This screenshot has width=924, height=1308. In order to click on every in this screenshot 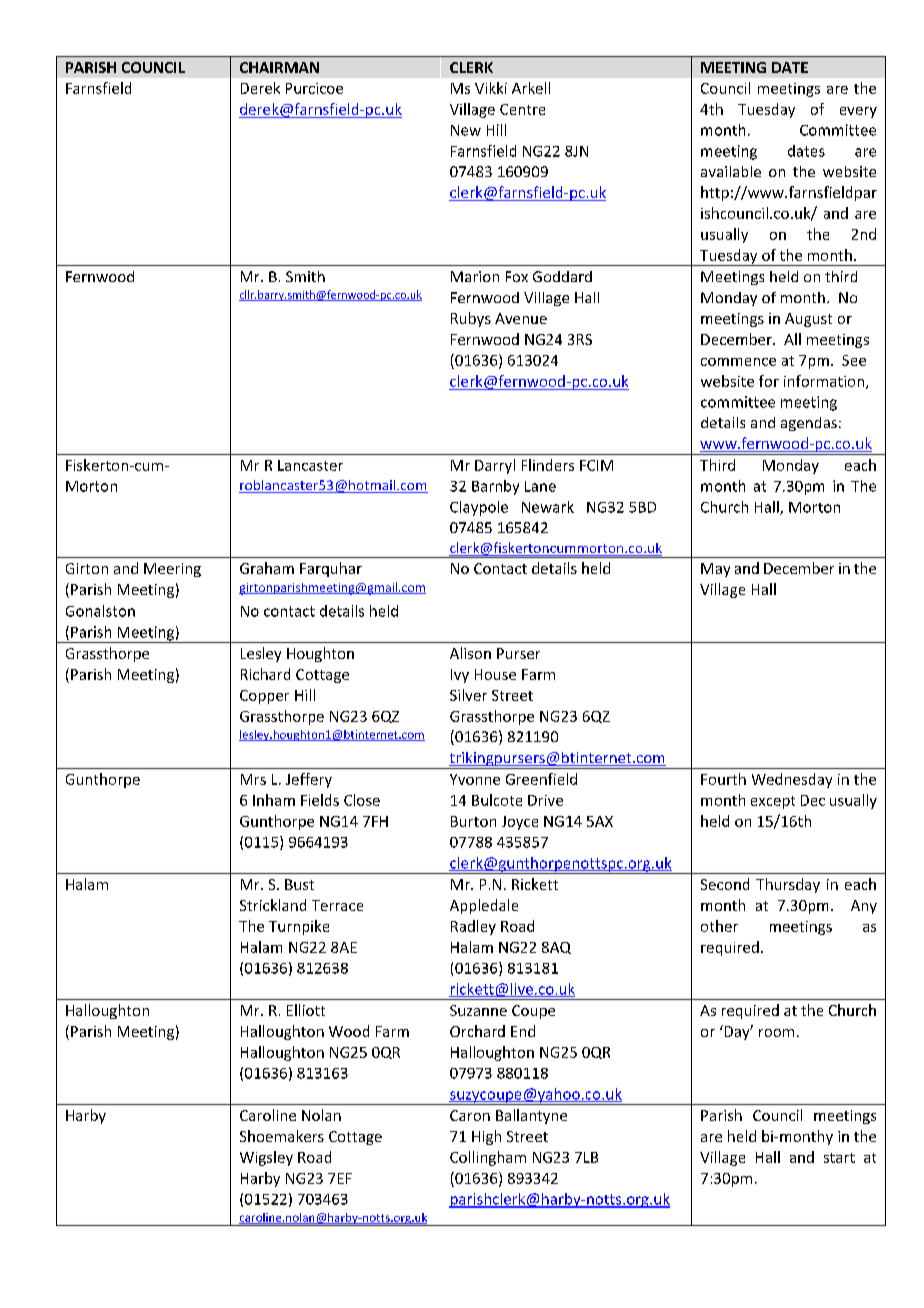, I will do `click(858, 112)`.
